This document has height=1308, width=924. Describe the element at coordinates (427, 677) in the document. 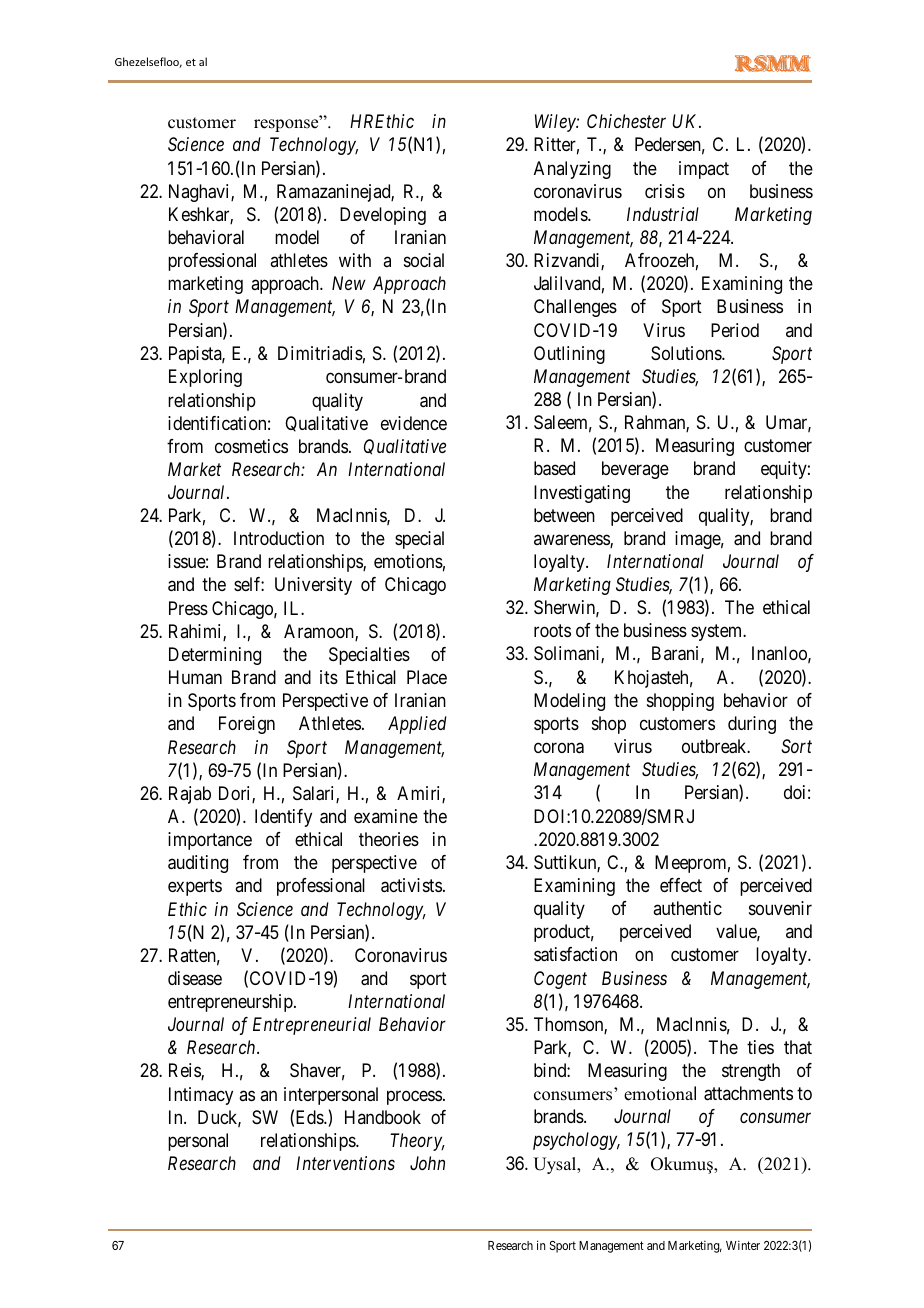

I see `Place` at that location.
